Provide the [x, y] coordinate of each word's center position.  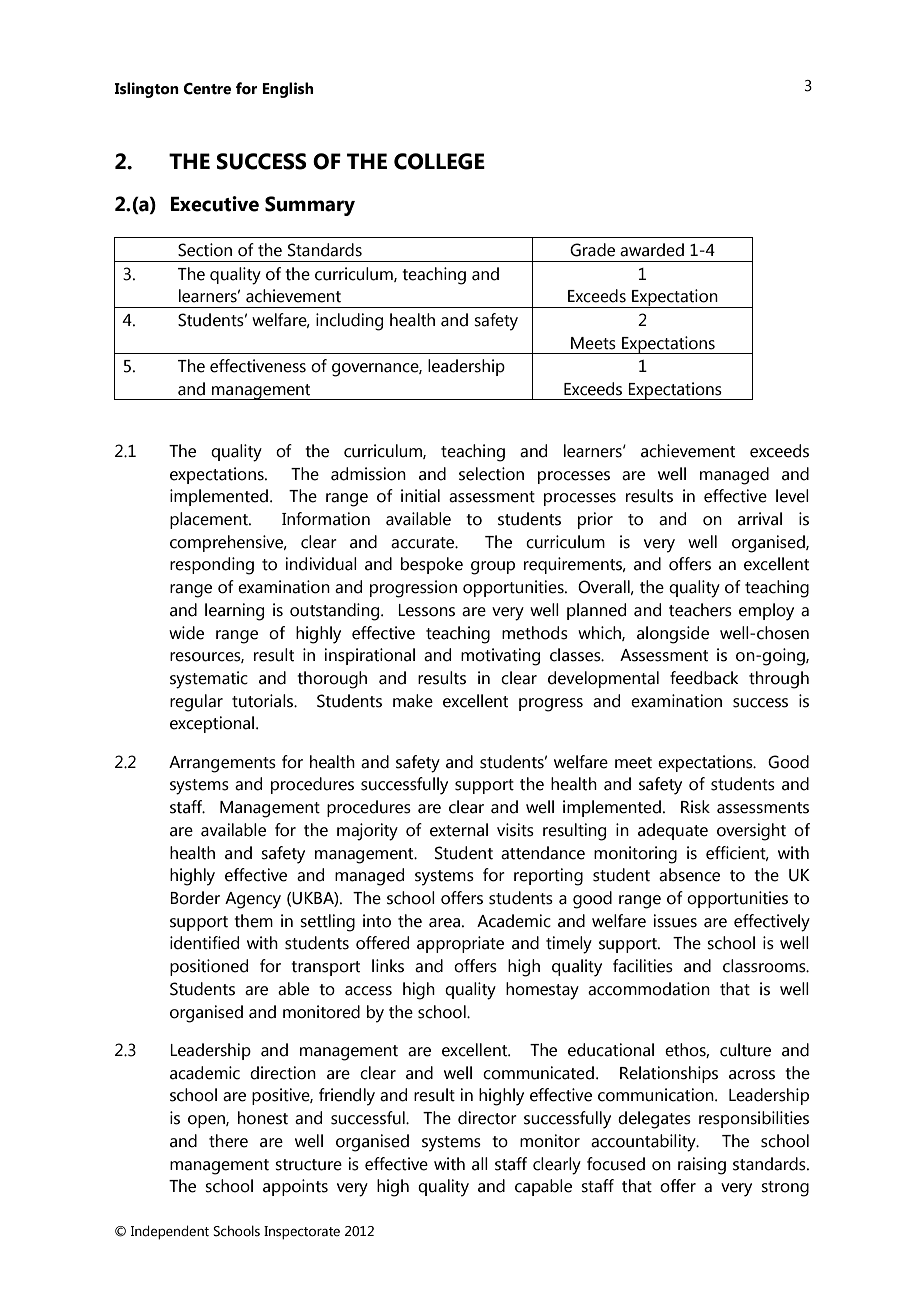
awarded [652, 250]
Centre [207, 89]
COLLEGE [439, 161]
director [487, 1118]
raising [702, 1166]
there [228, 1141]
